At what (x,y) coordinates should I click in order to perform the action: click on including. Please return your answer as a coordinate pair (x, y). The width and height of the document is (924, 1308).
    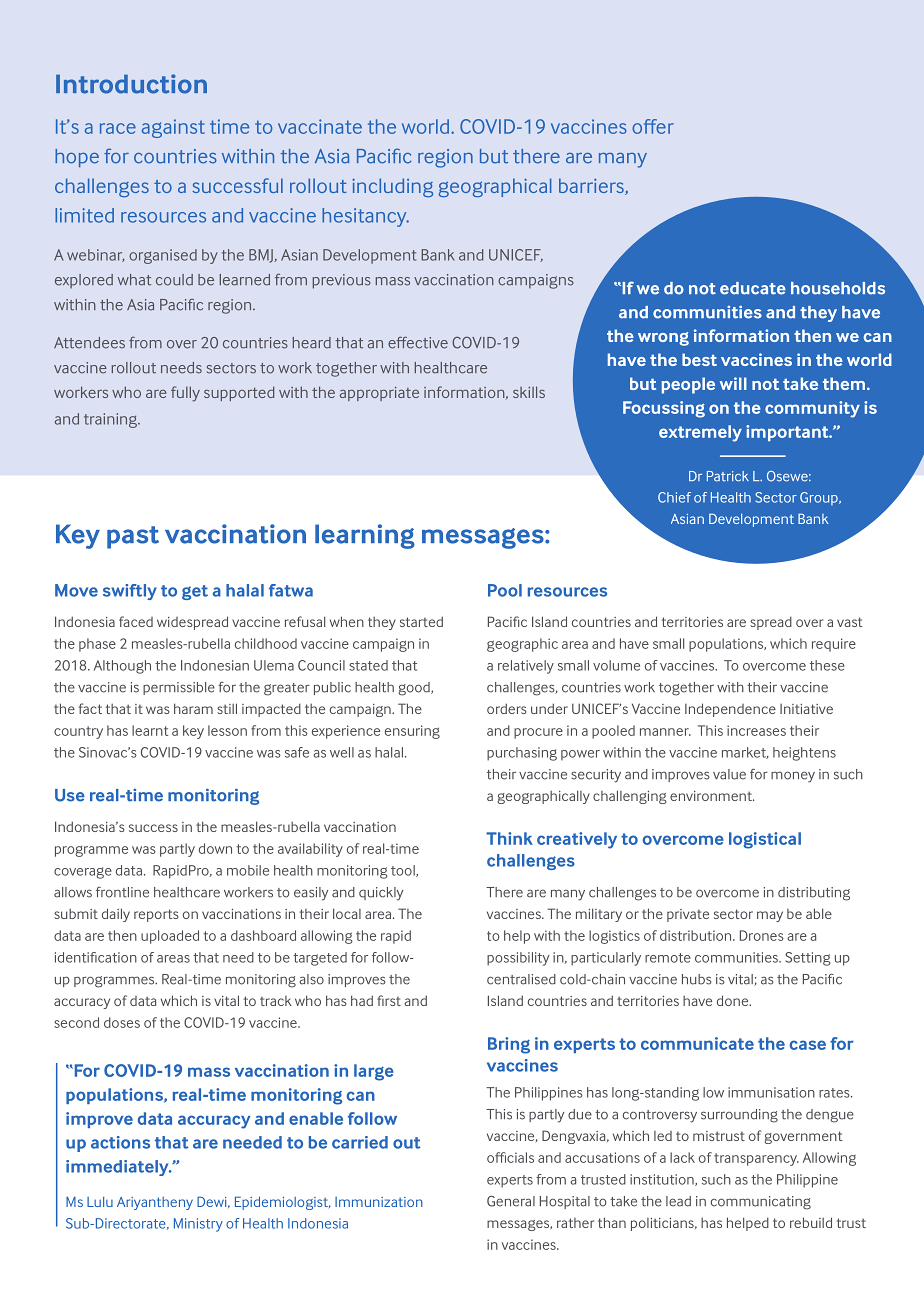
    Looking at the image, I should click on (392, 187).
